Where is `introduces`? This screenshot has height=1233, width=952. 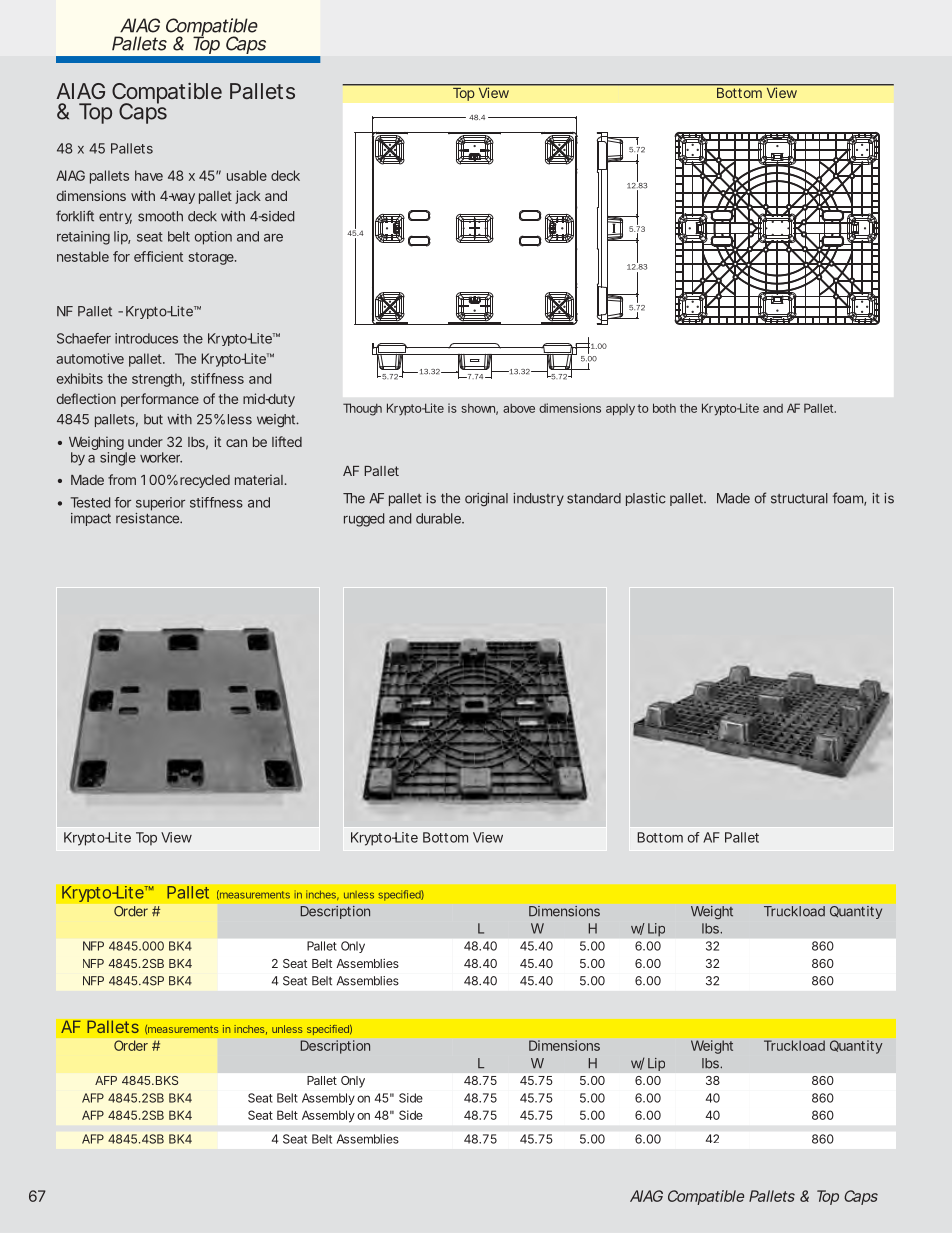 introduces is located at coordinates (146, 338).
